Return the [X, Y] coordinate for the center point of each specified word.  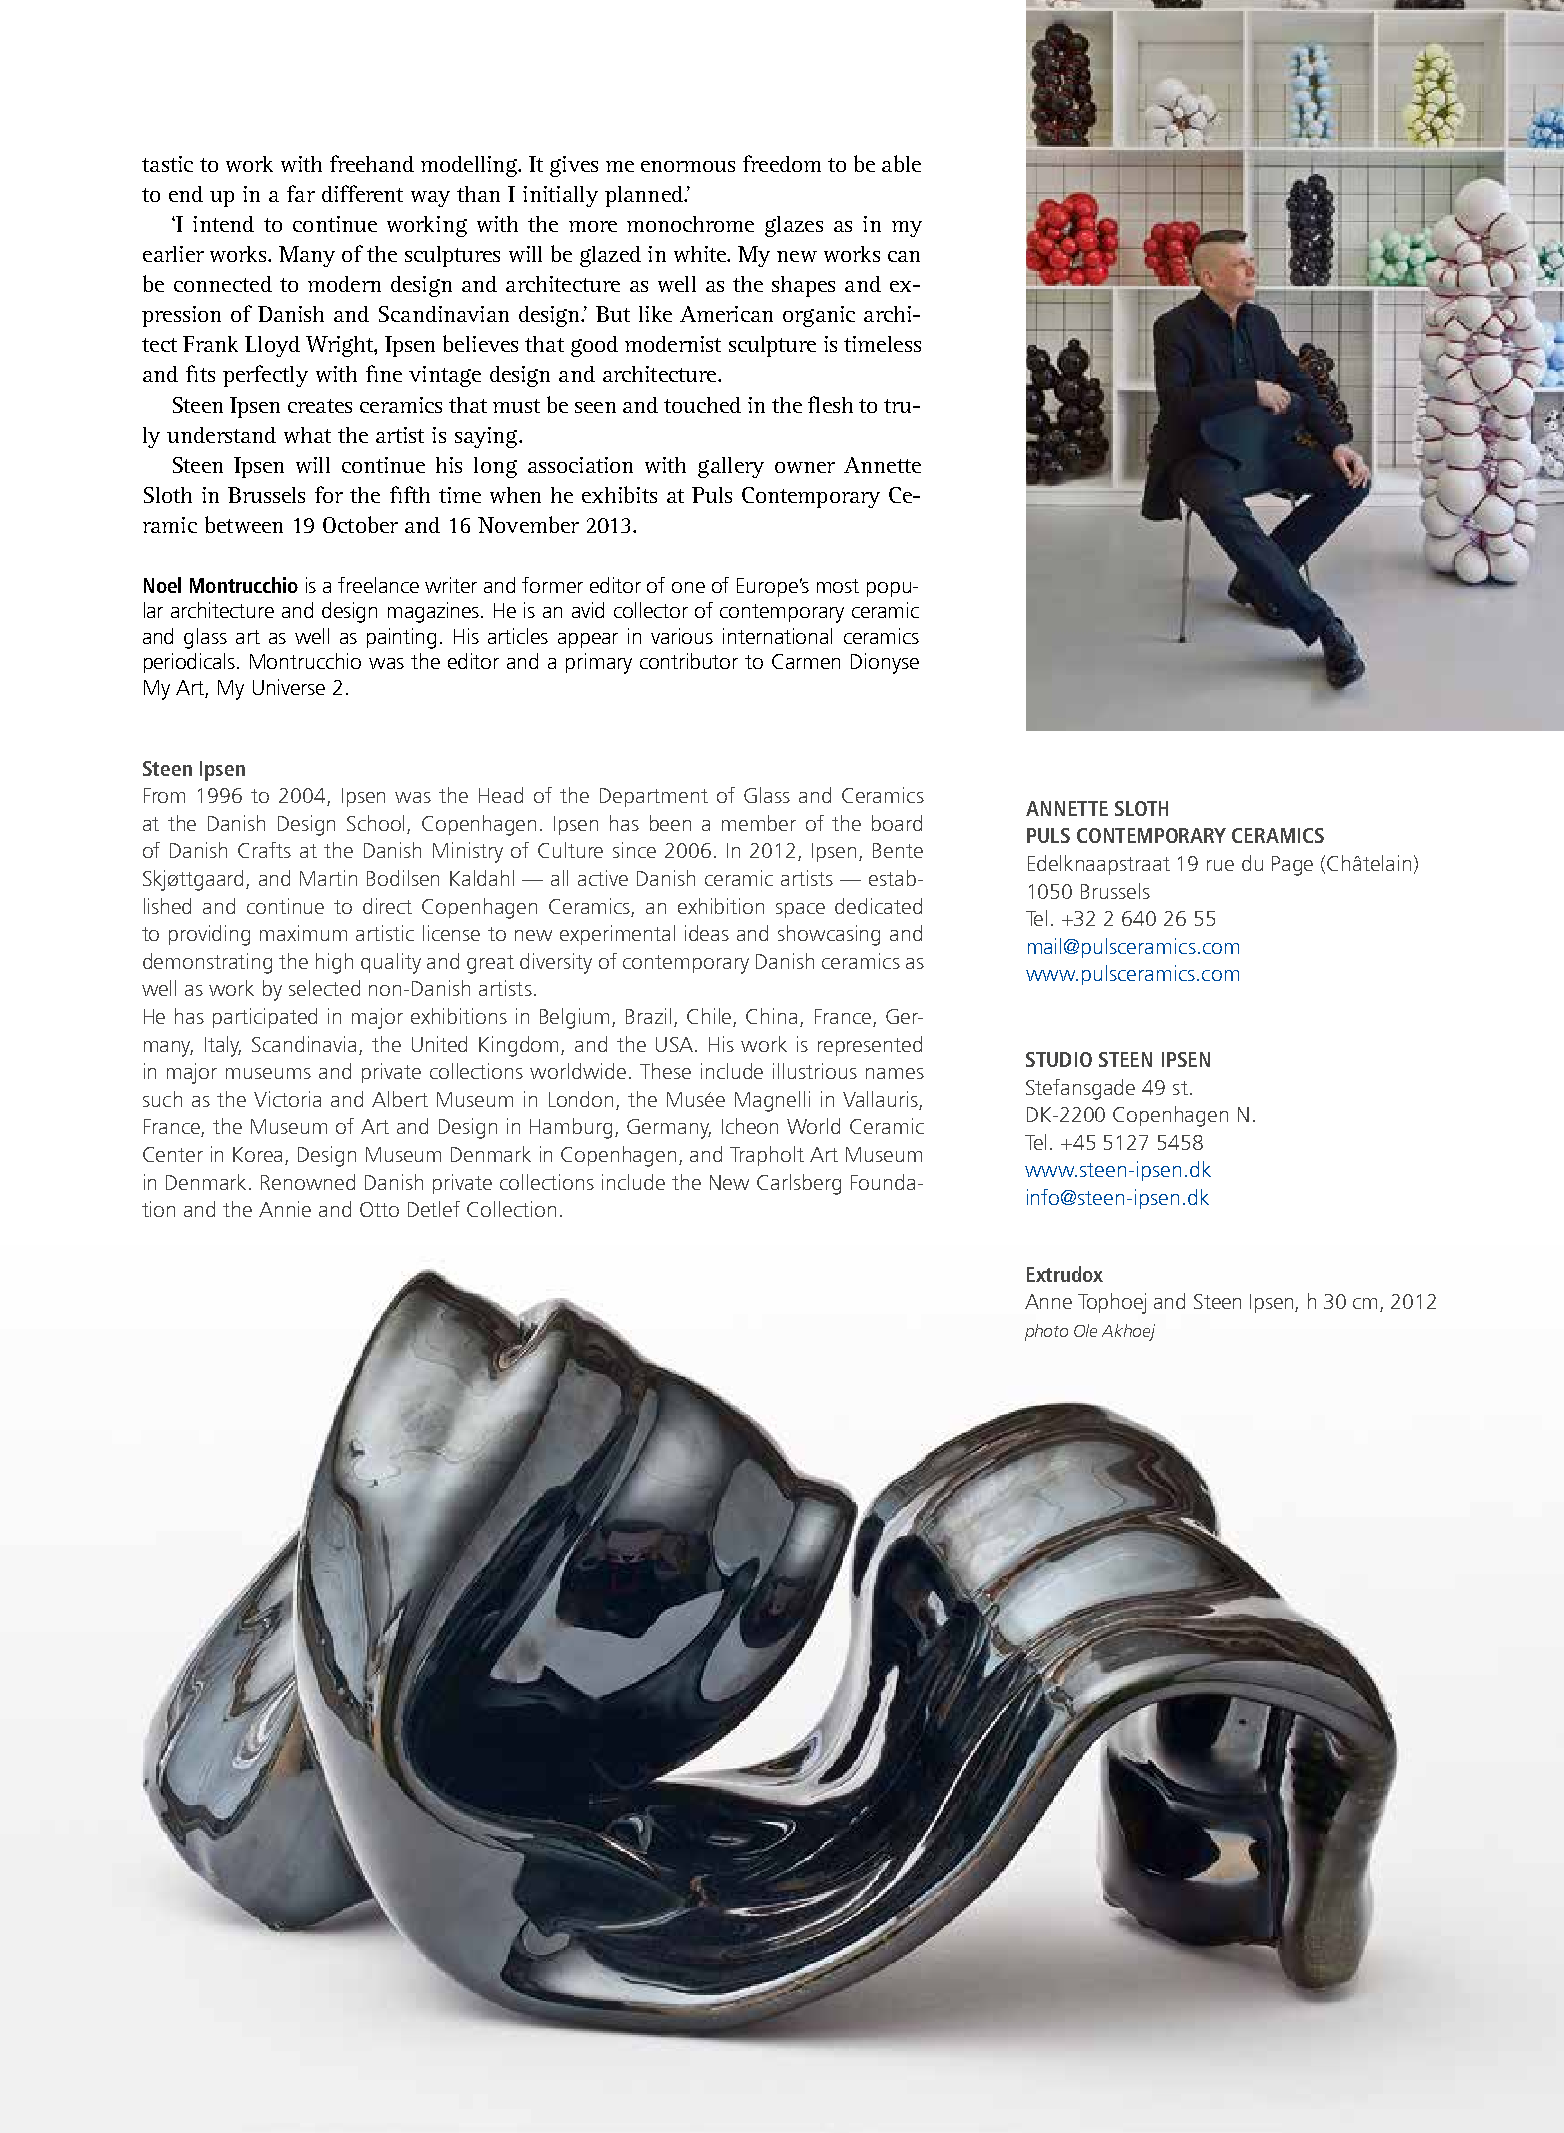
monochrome [690, 224]
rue [1220, 865]
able [901, 163]
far [301, 193]
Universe [289, 687]
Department [654, 797]
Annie [285, 1209]
